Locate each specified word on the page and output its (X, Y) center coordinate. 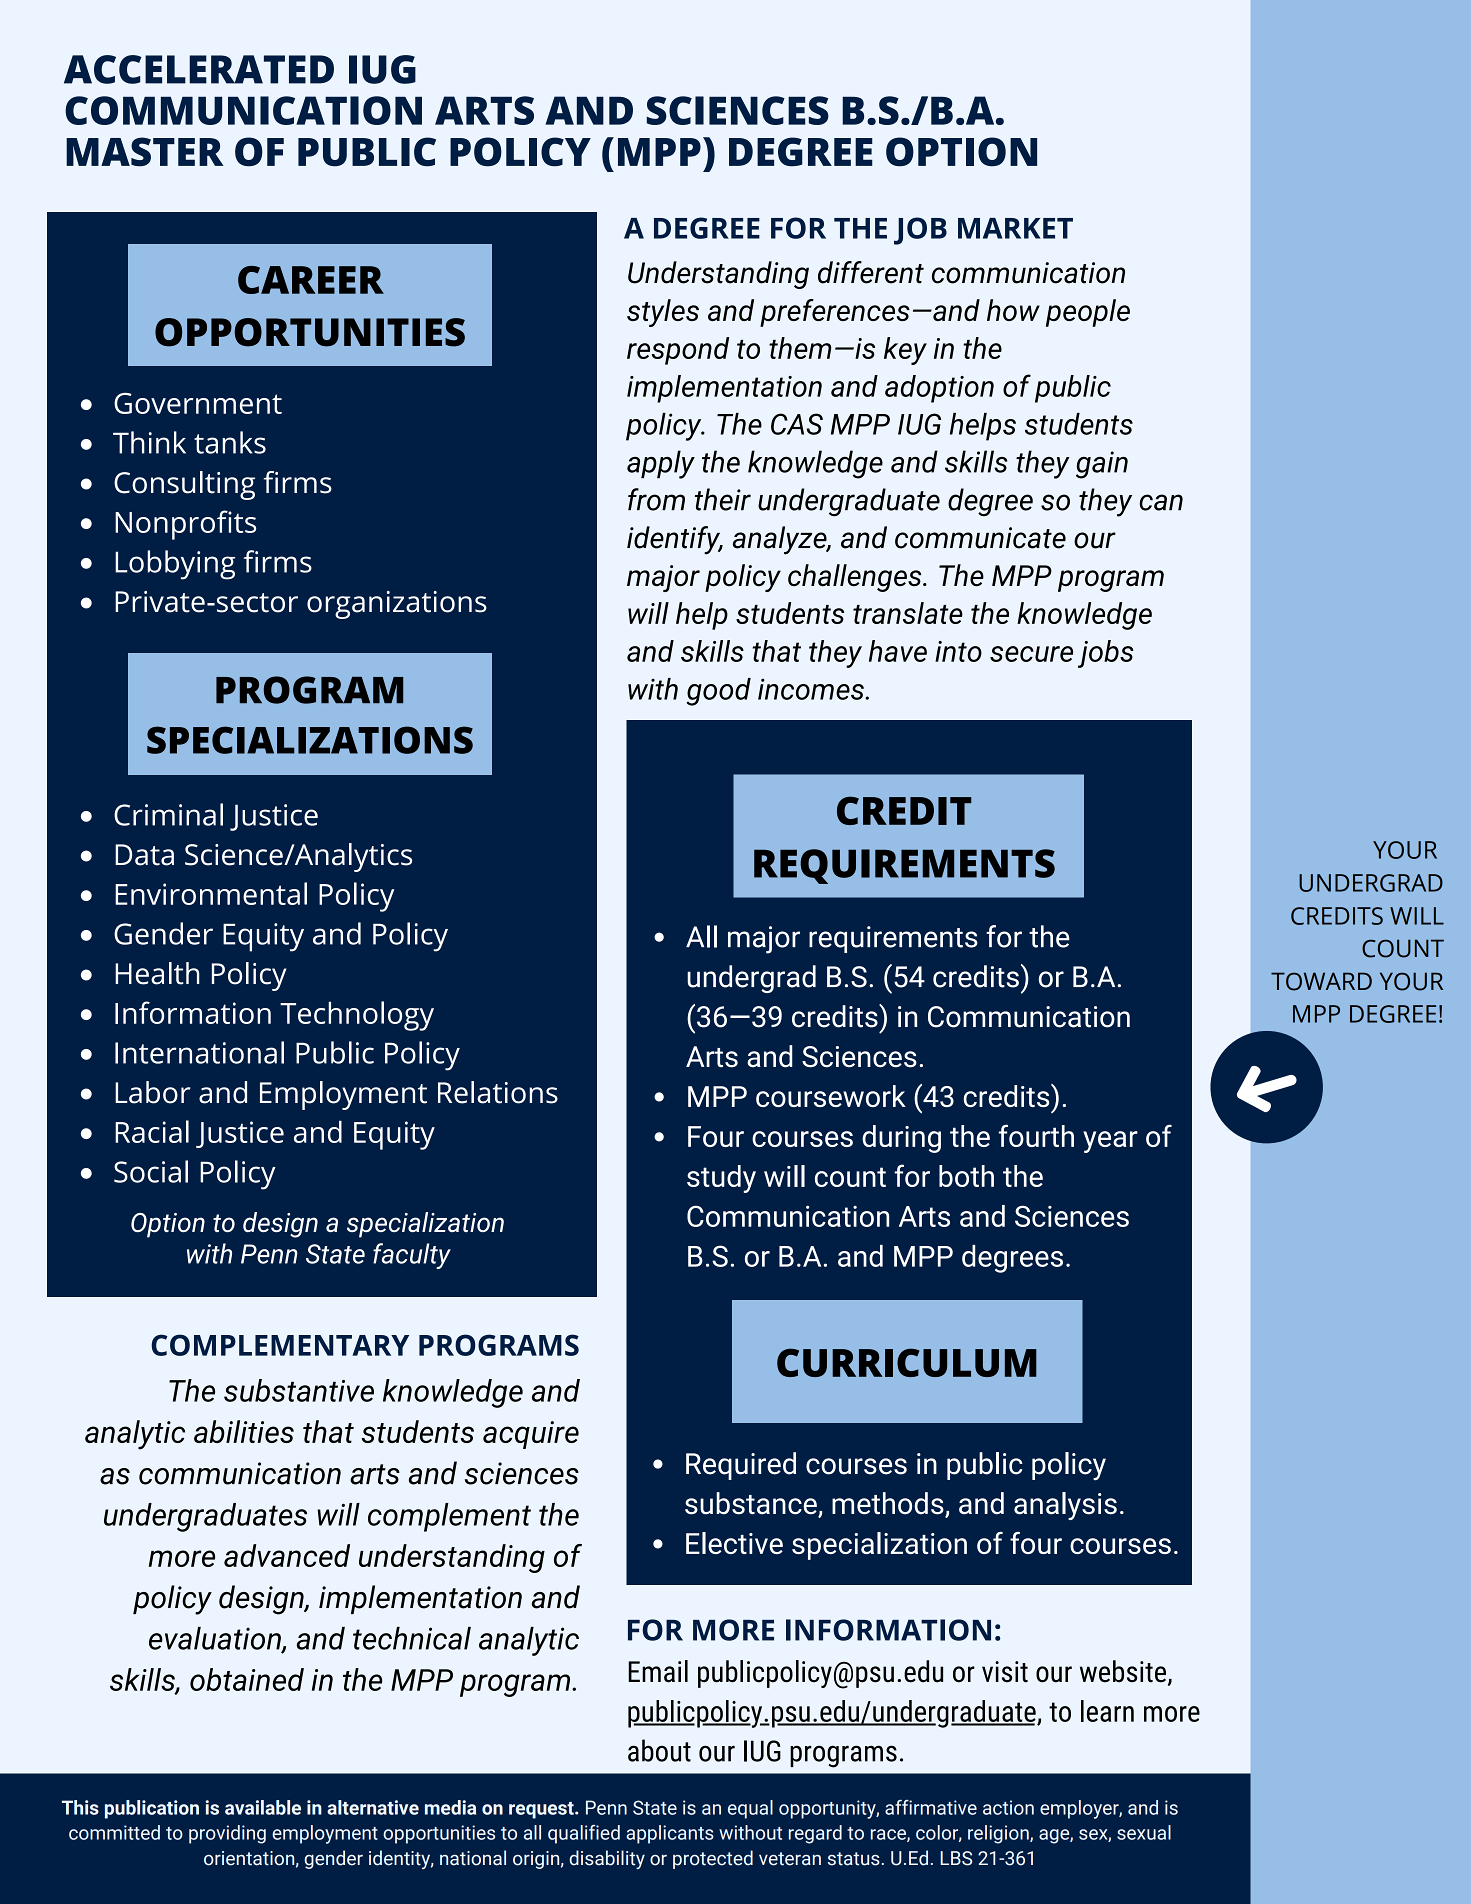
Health (157, 973)
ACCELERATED (199, 69)
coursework (831, 1096)
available (263, 1807)
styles (663, 313)
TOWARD (1321, 981)
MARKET (1015, 228)
